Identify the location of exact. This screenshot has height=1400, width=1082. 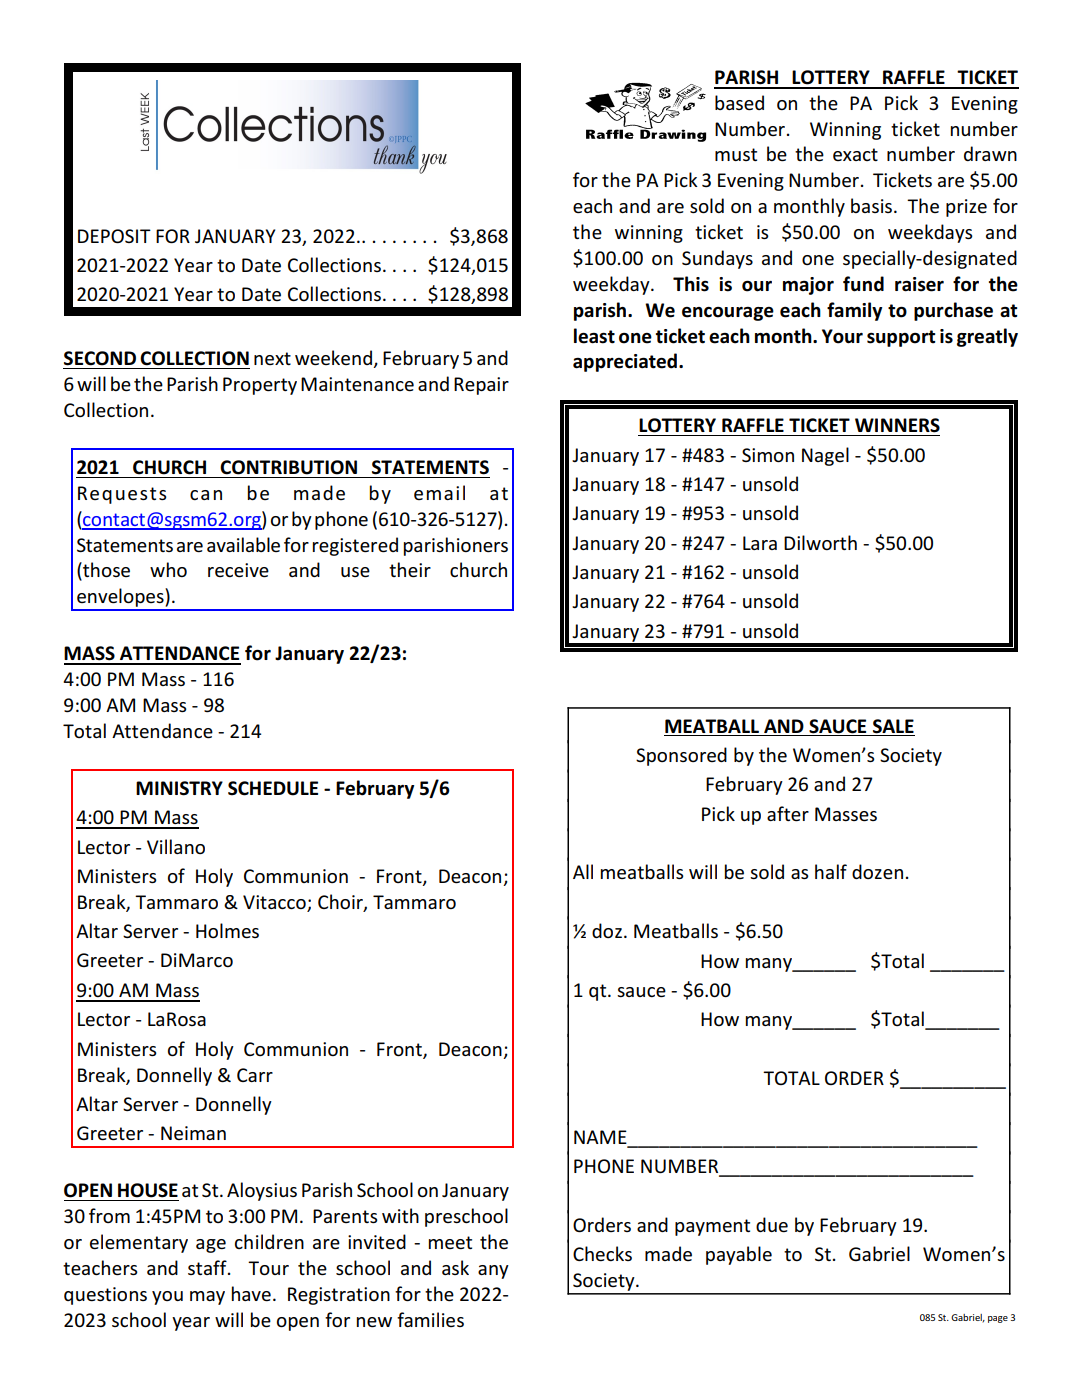
(855, 154).
